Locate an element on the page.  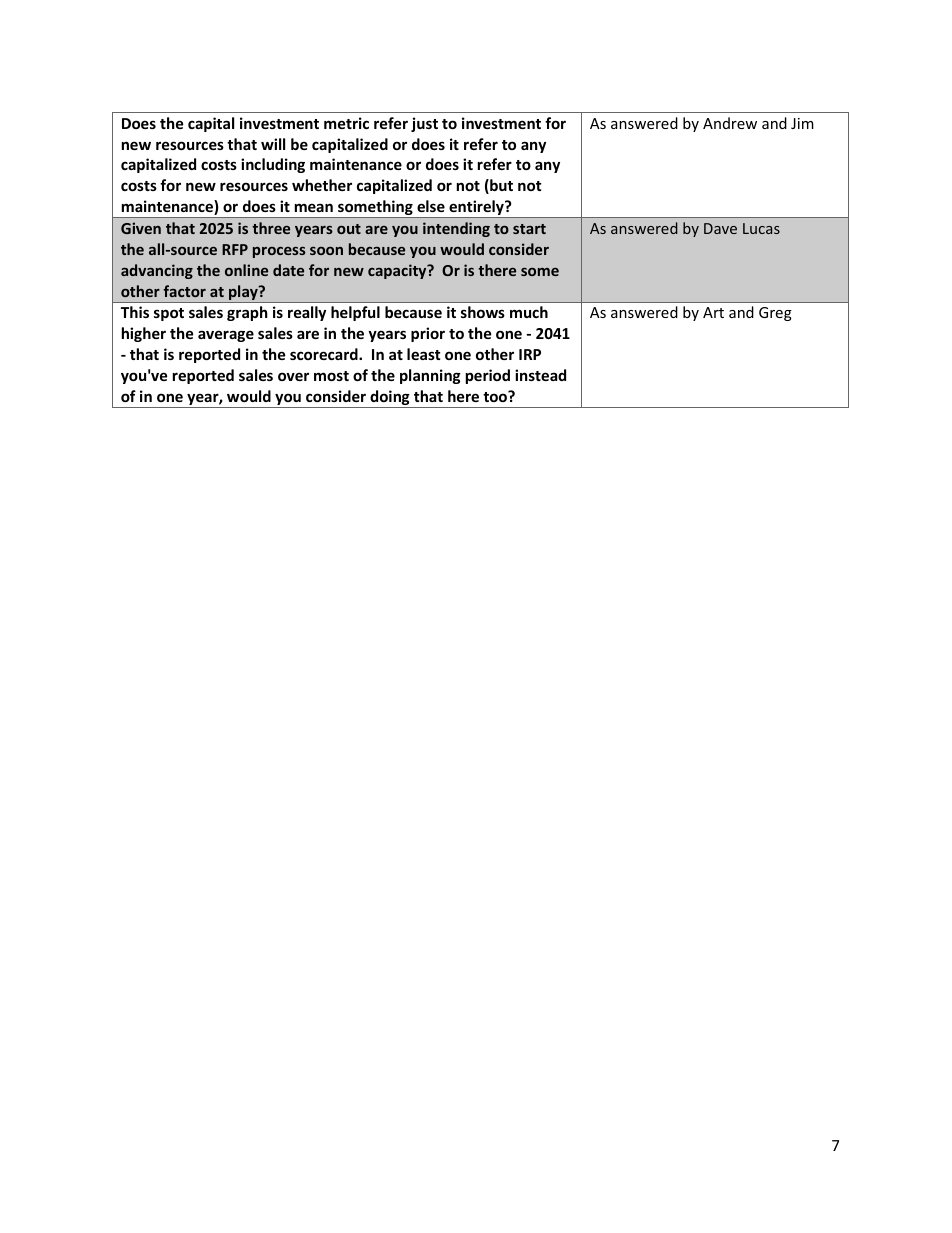
just is located at coordinates (424, 124).
